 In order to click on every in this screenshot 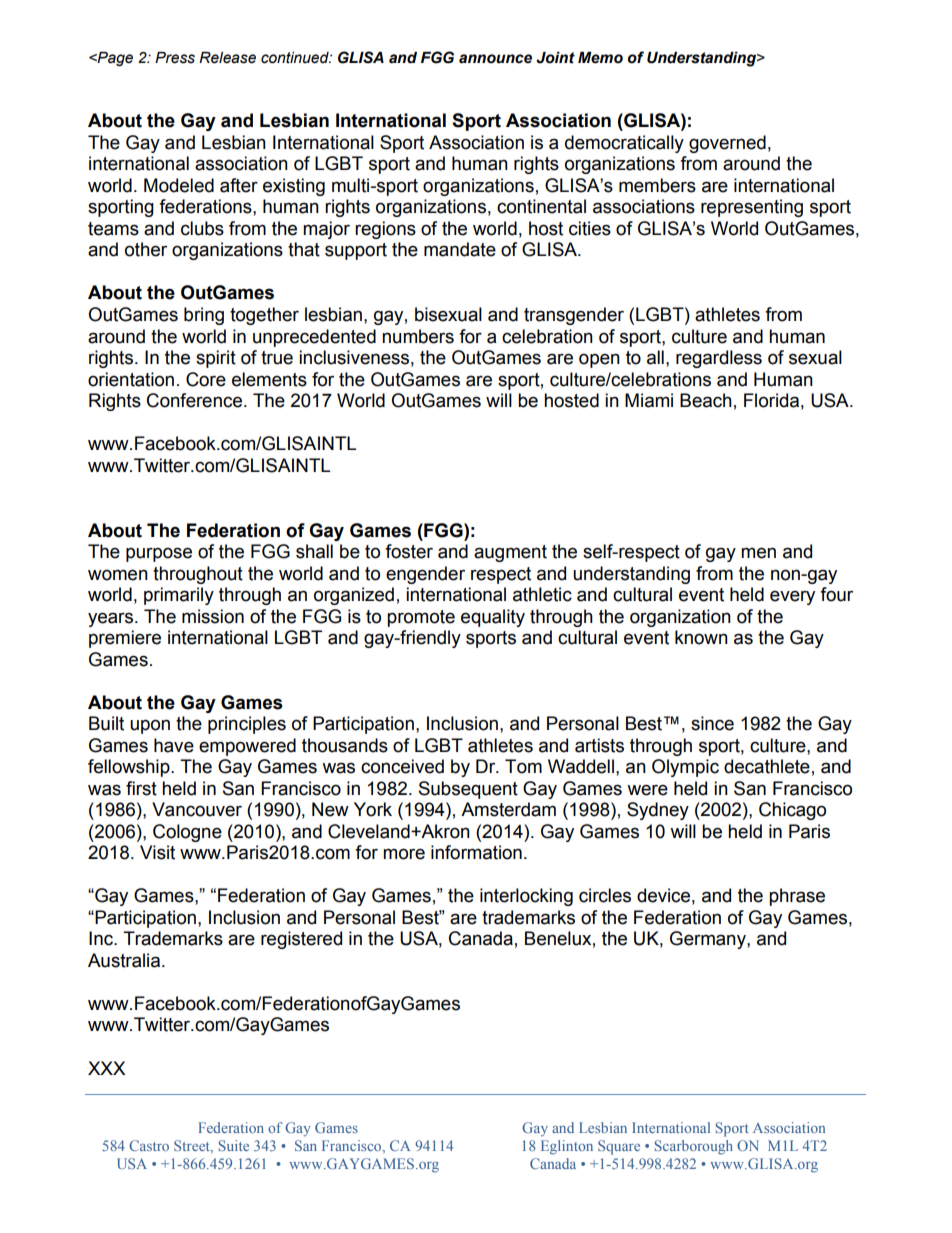, I will do `click(792, 597)`.
